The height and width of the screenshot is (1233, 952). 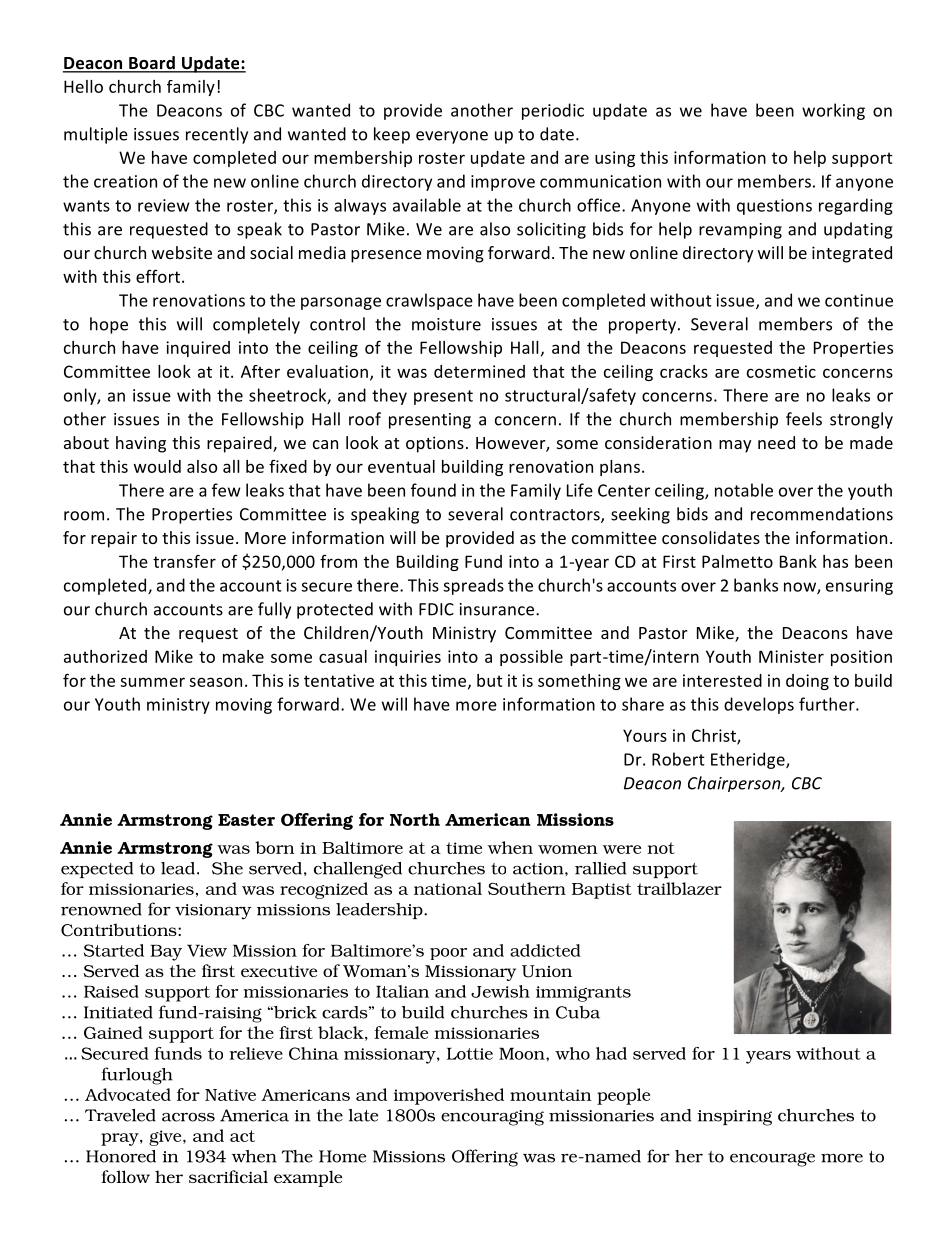 What do you see at coordinates (213, 912) in the screenshot?
I see `visionary` at bounding box center [213, 912].
